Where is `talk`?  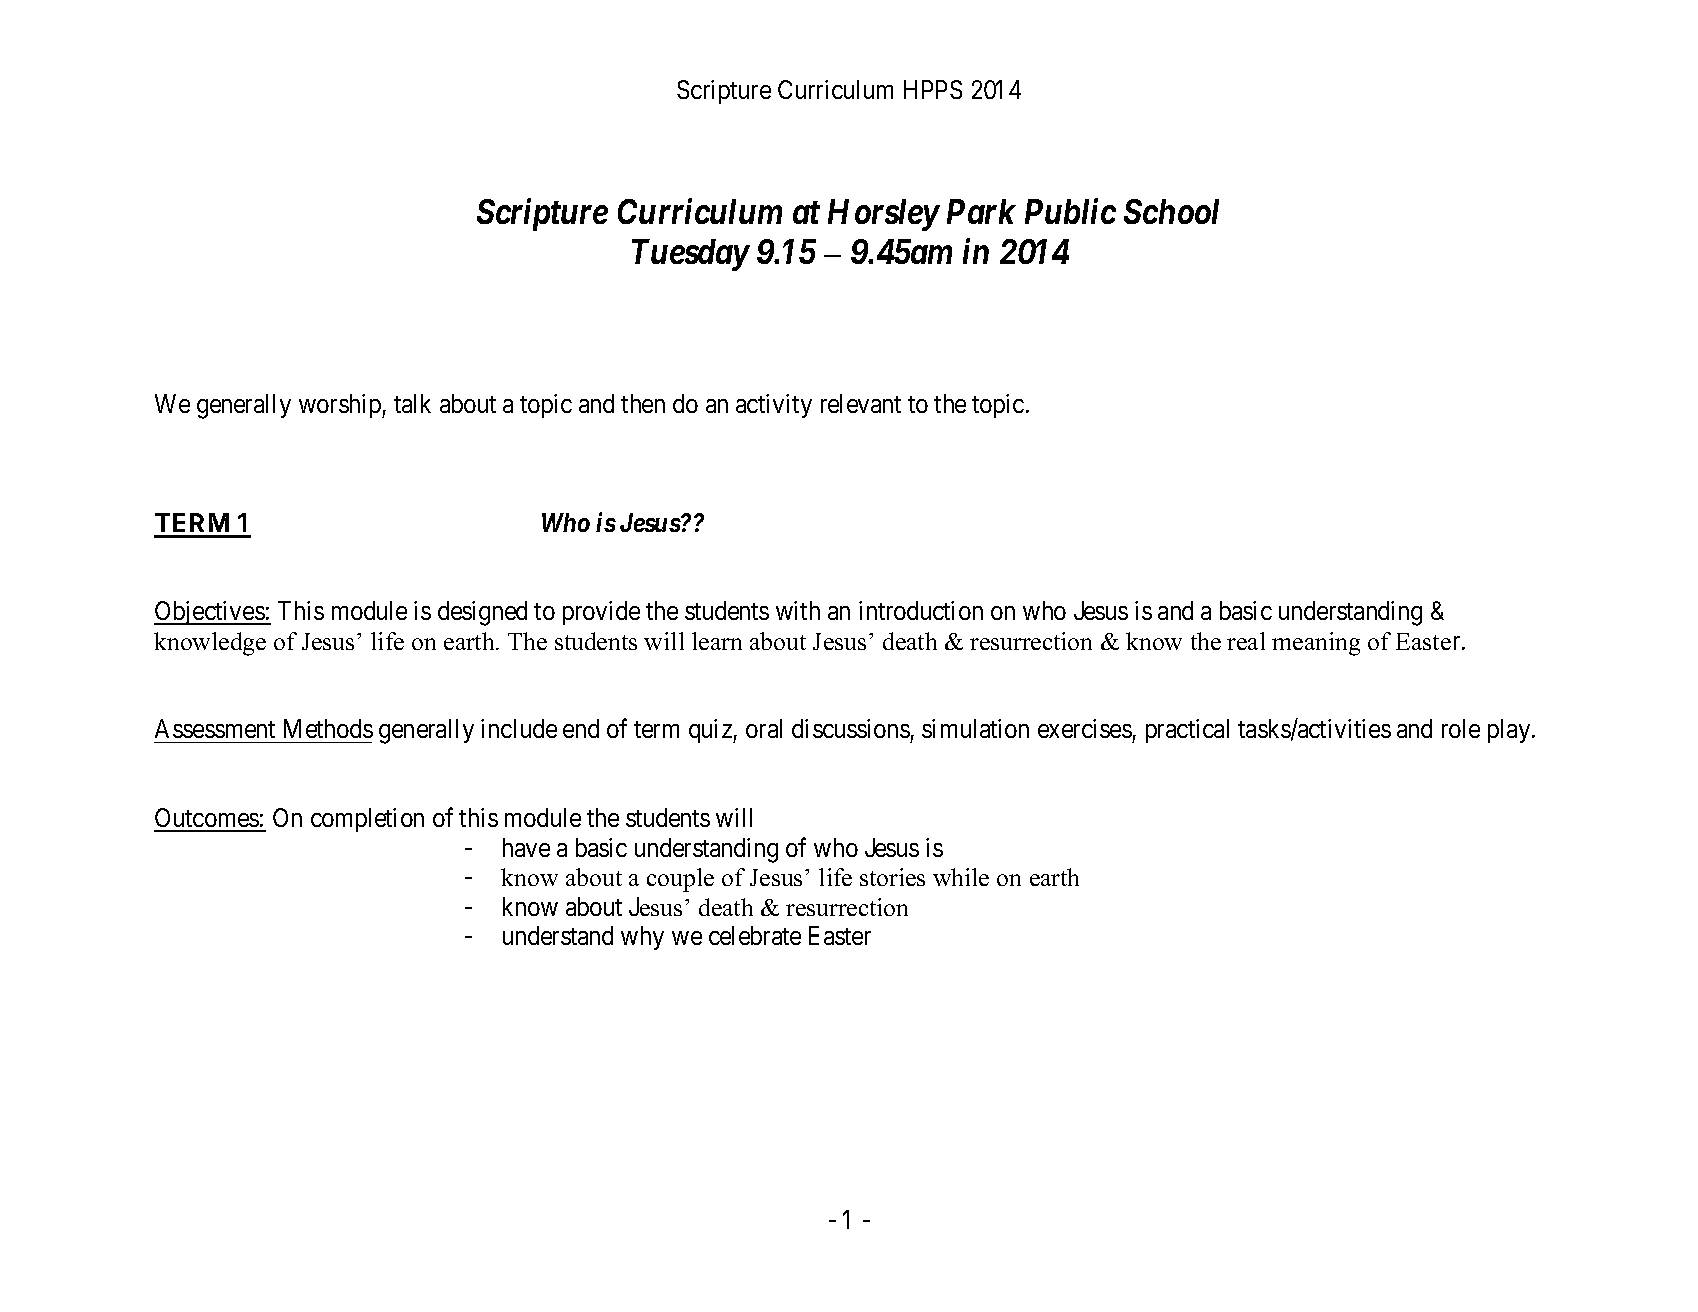 talk is located at coordinates (412, 403).
